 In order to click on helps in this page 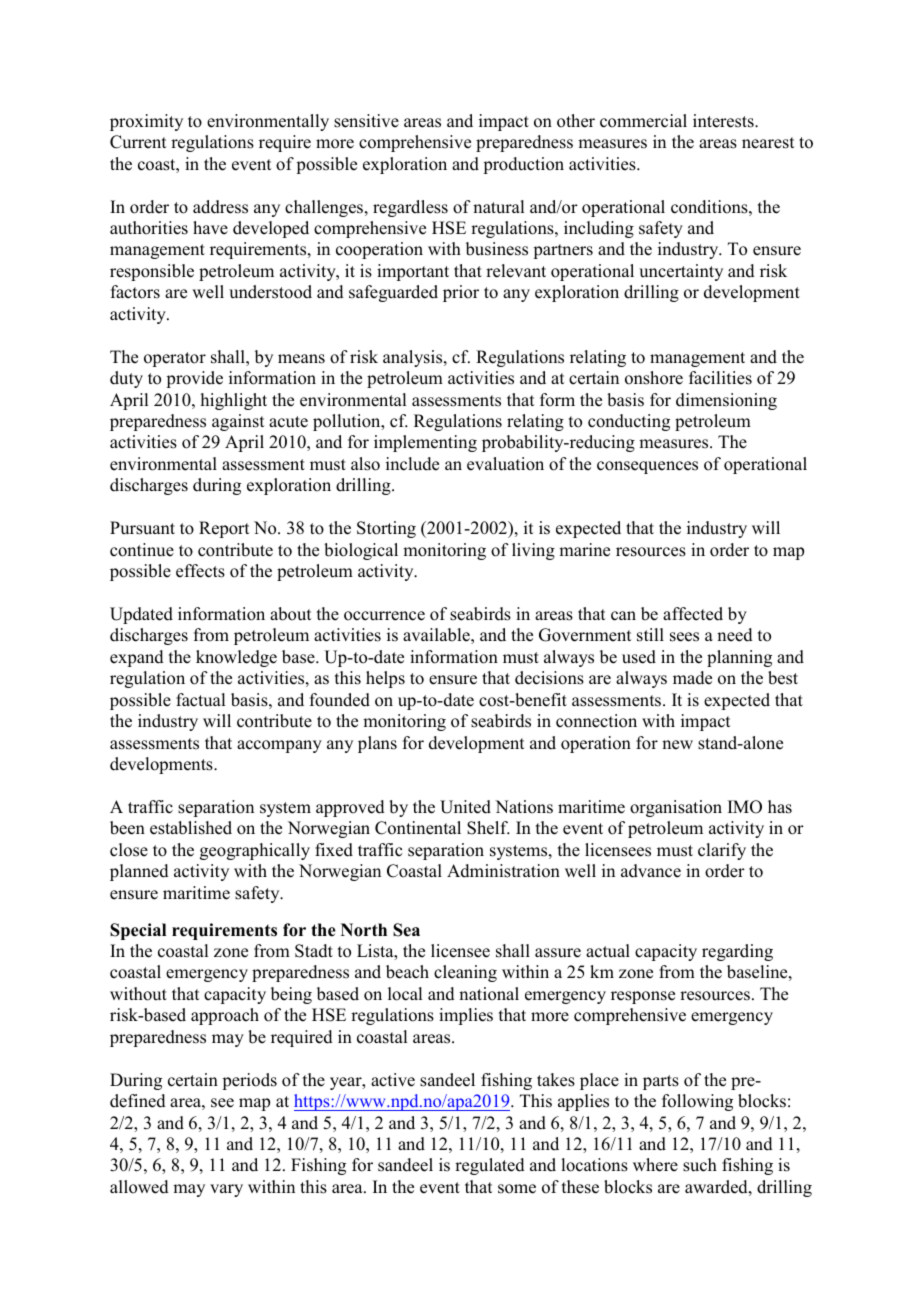, I will do `click(385, 679)`.
